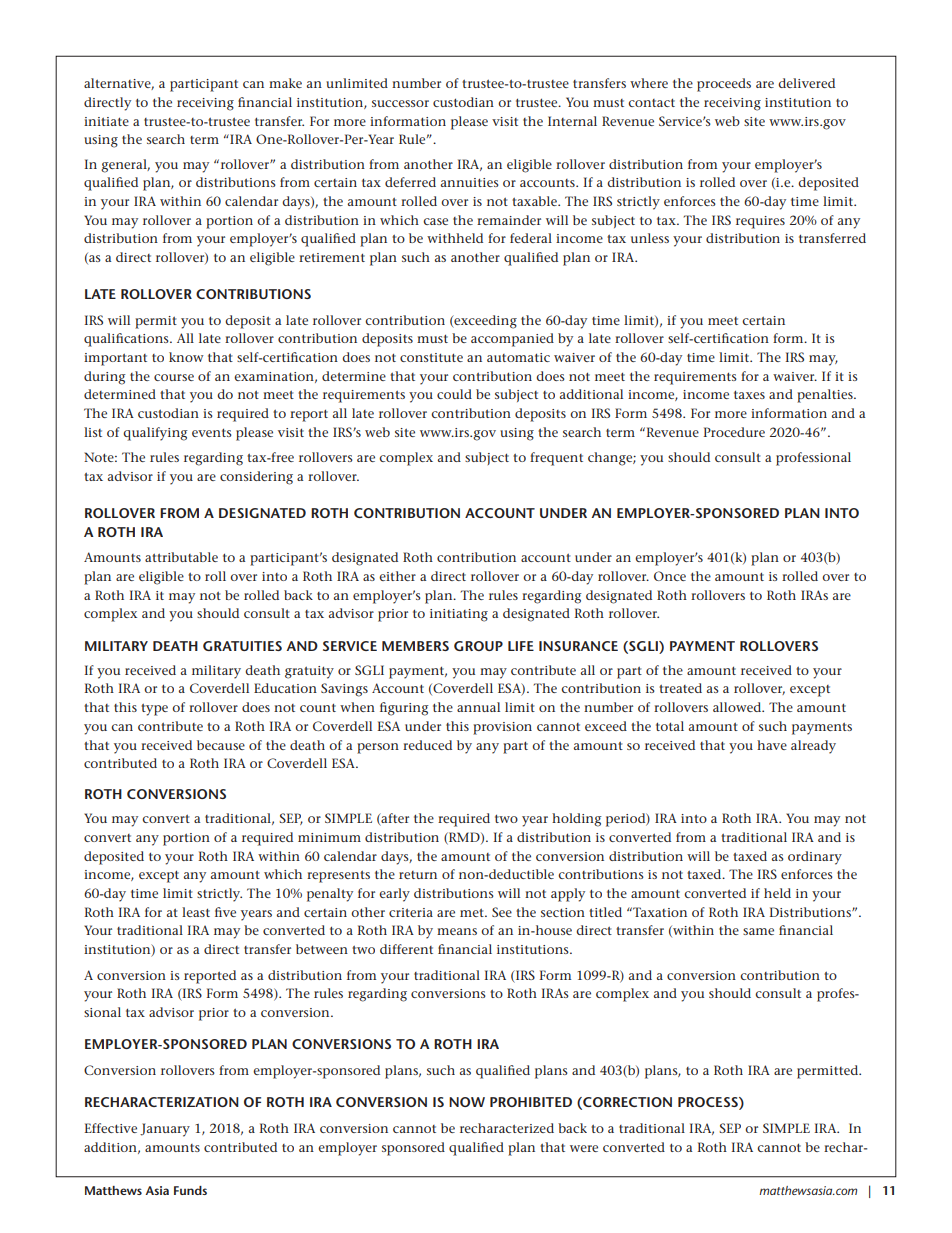 This image has height=1233, width=952. I want to click on GROUP, so click(478, 646).
